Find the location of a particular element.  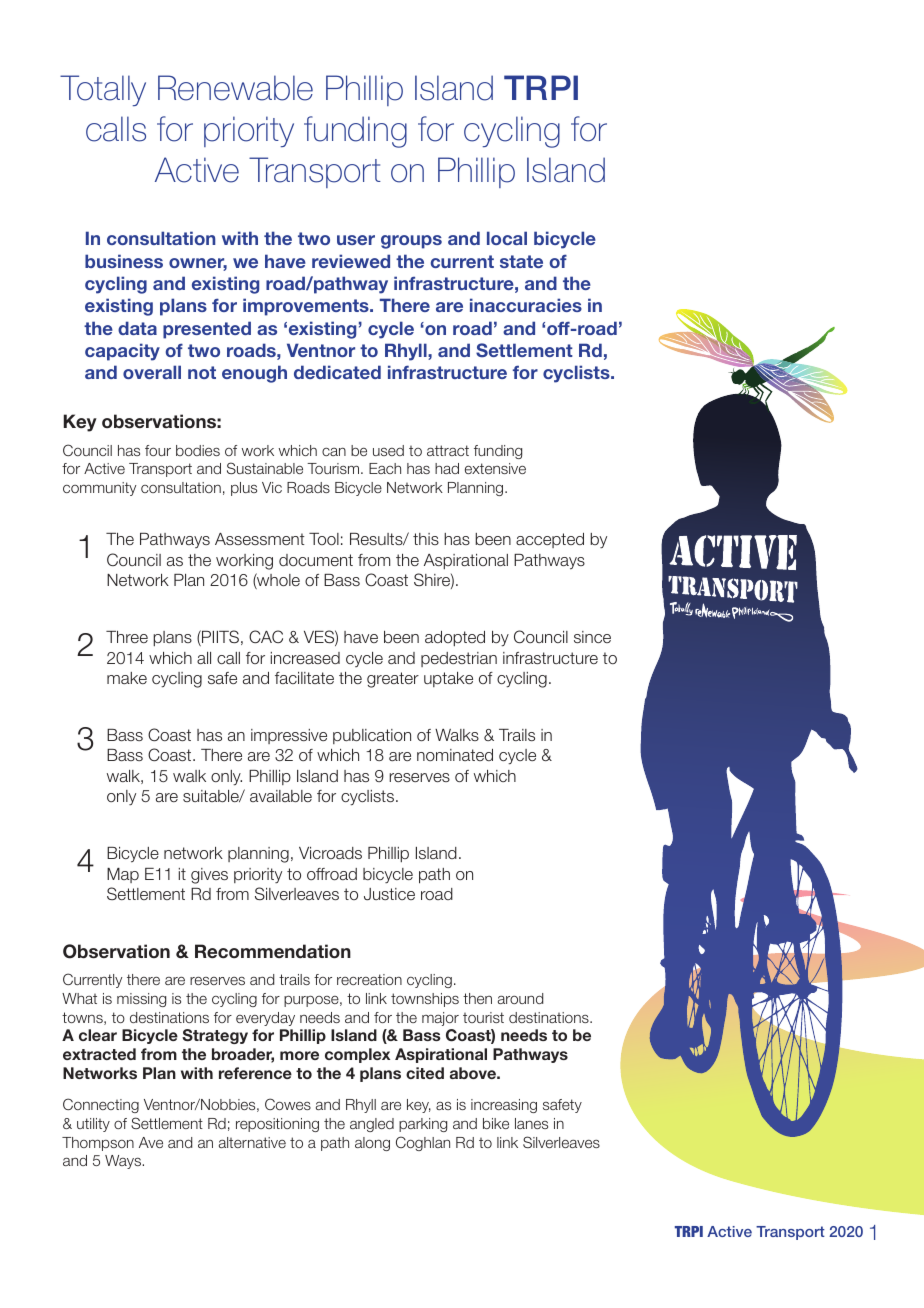

dedicated is located at coordinates (337, 372).
